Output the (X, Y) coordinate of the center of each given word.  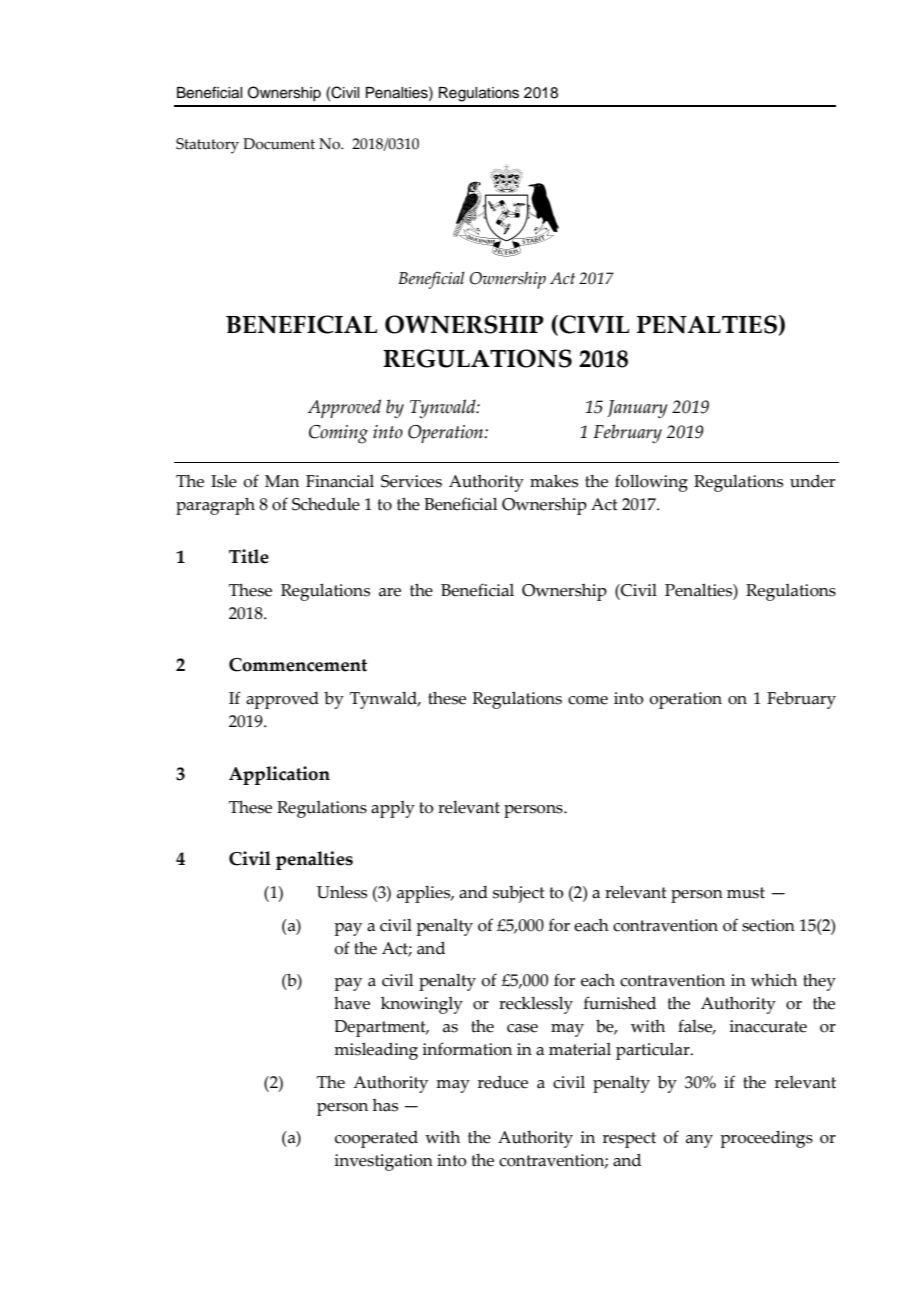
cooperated (376, 1139)
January (637, 409)
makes (554, 481)
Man (282, 481)
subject (519, 894)
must (746, 893)
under (812, 481)
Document (279, 144)
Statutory (207, 146)
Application (279, 775)
